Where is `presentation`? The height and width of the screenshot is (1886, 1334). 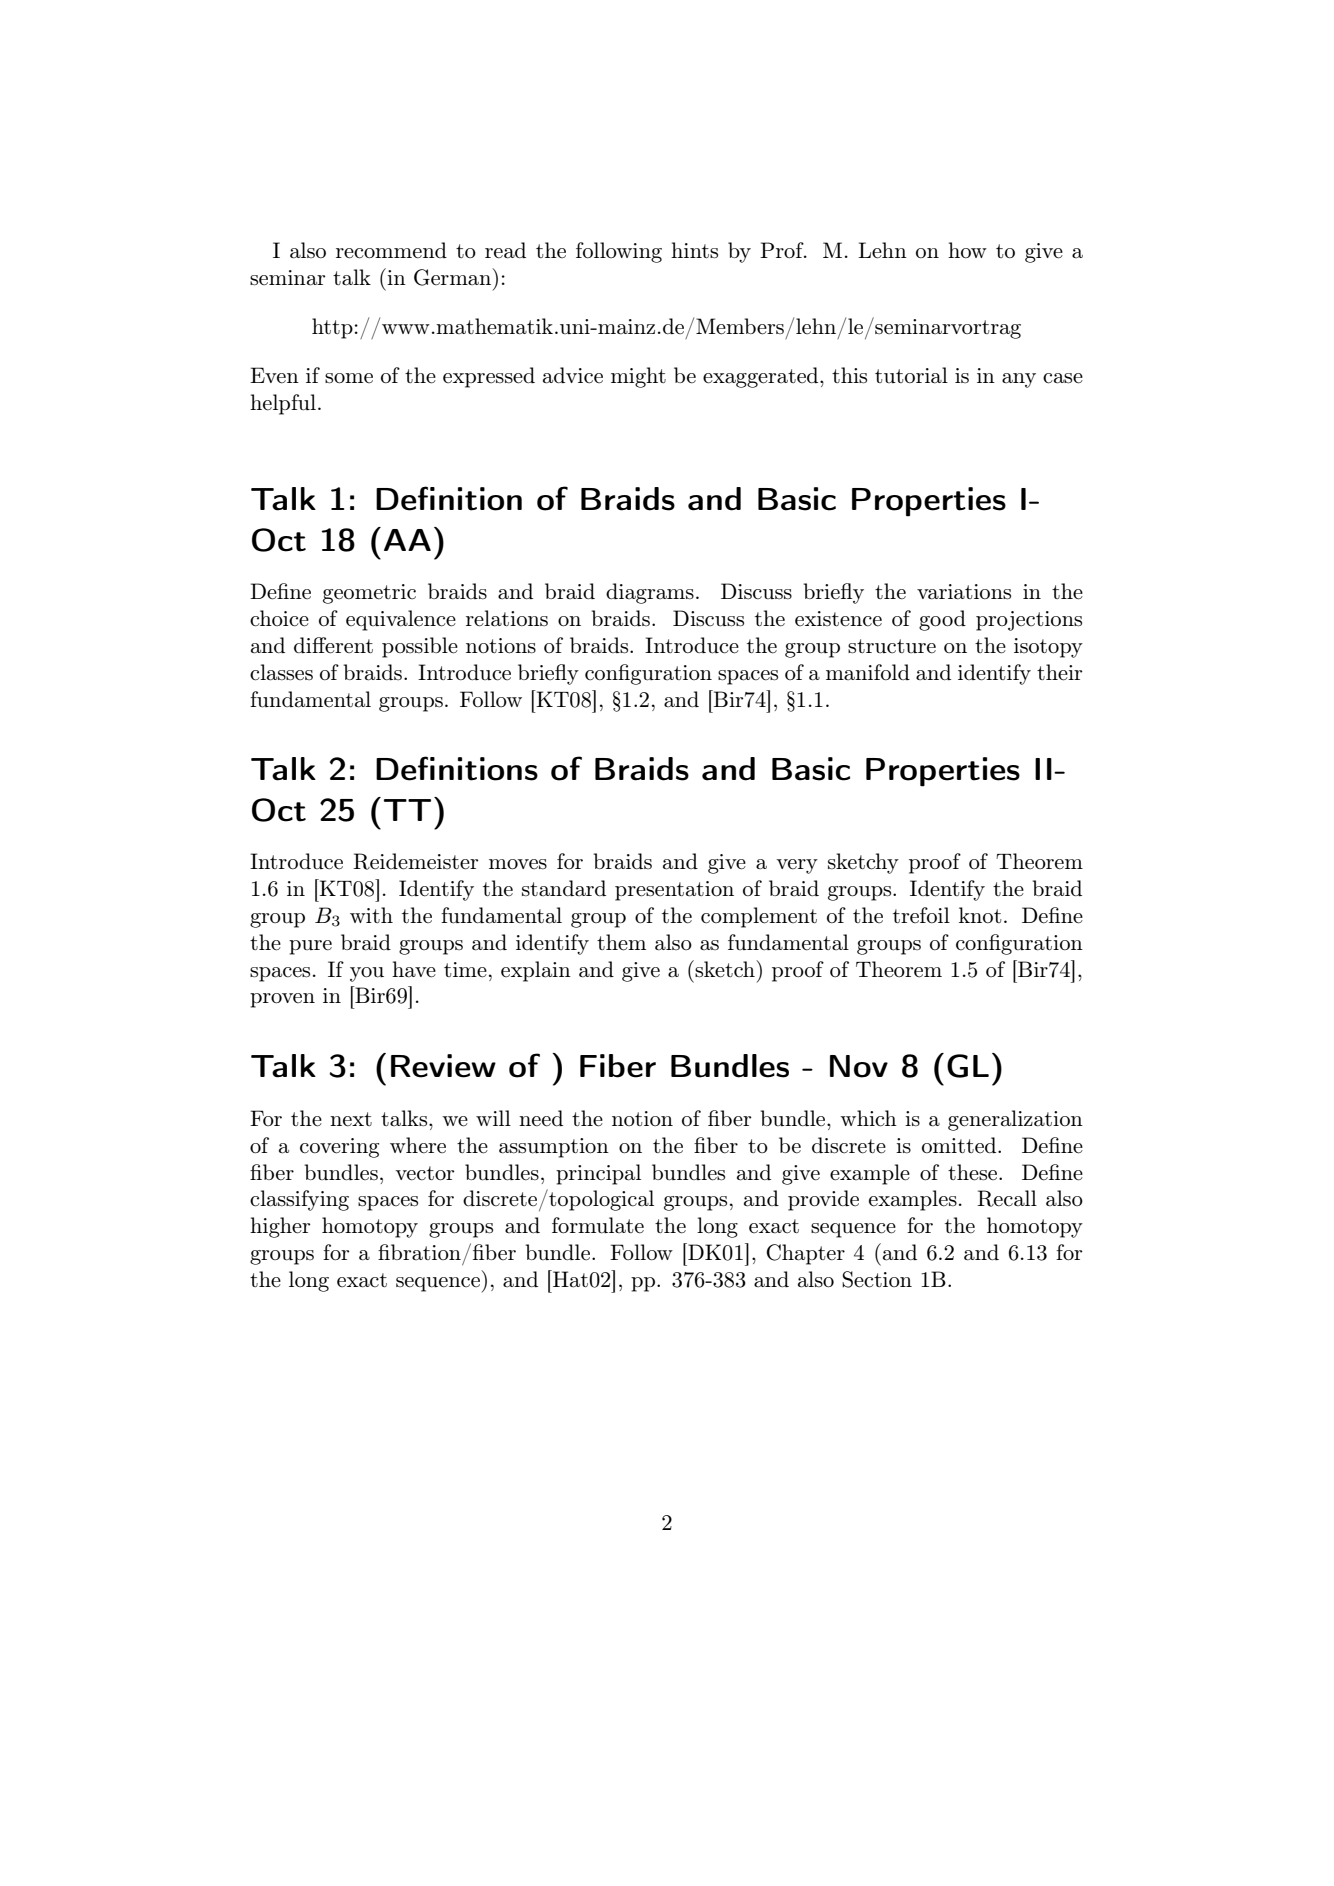
presentation is located at coordinates (674, 891).
